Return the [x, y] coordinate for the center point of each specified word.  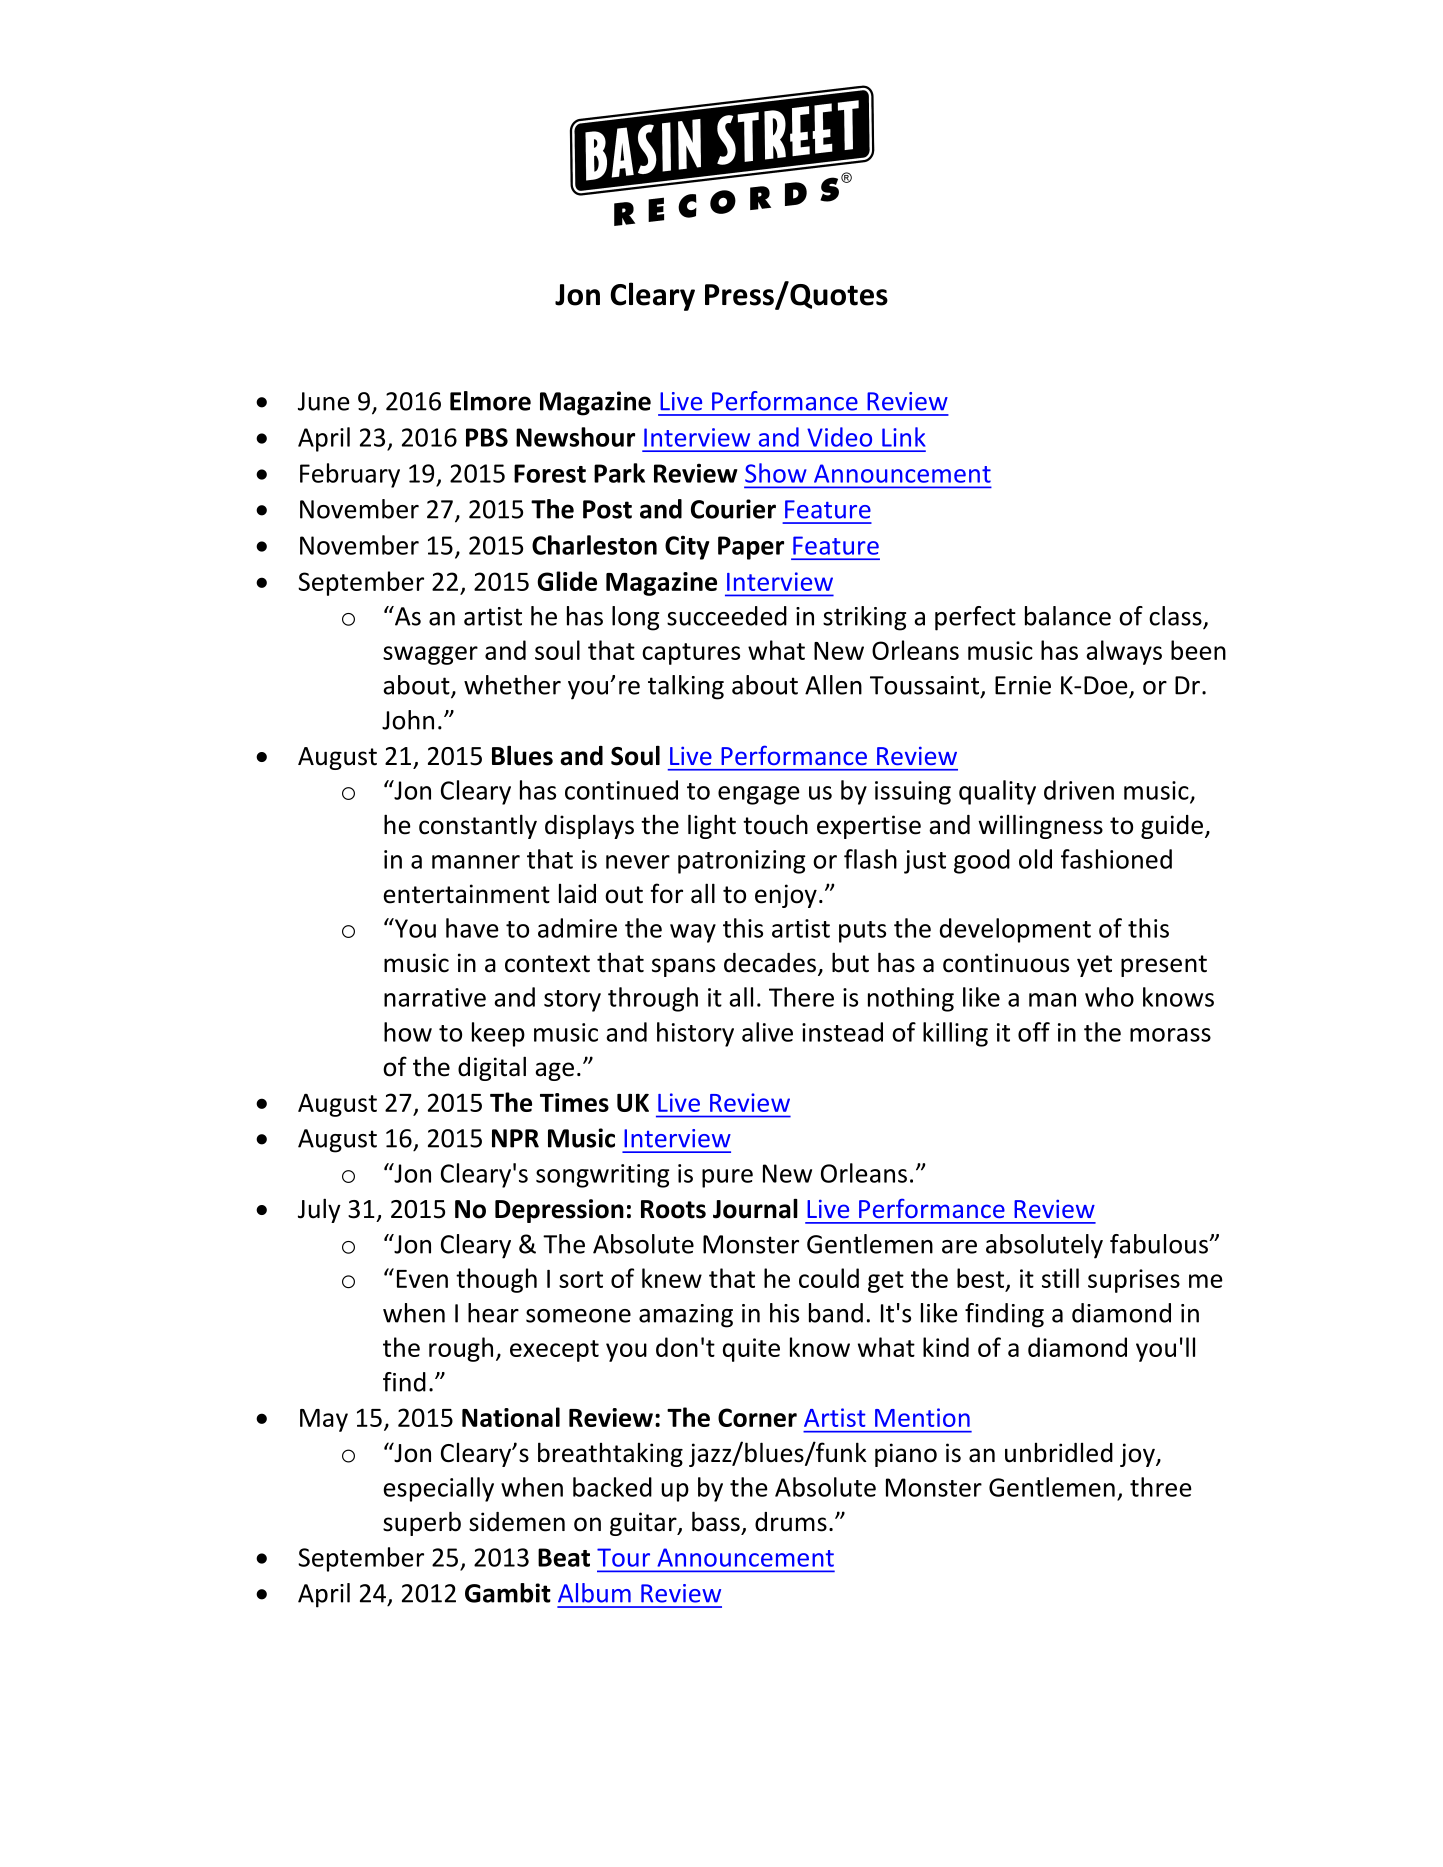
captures [691, 654]
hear [493, 1313]
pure [727, 1178]
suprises [1134, 1281]
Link [903, 437]
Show [776, 473]
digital [492, 1068]
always [1124, 652]
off [1034, 1032]
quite [751, 1350]
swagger [430, 655]
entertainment [466, 894]
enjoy [786, 896]
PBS [487, 437]
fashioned [1116, 859]
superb [422, 1523]
